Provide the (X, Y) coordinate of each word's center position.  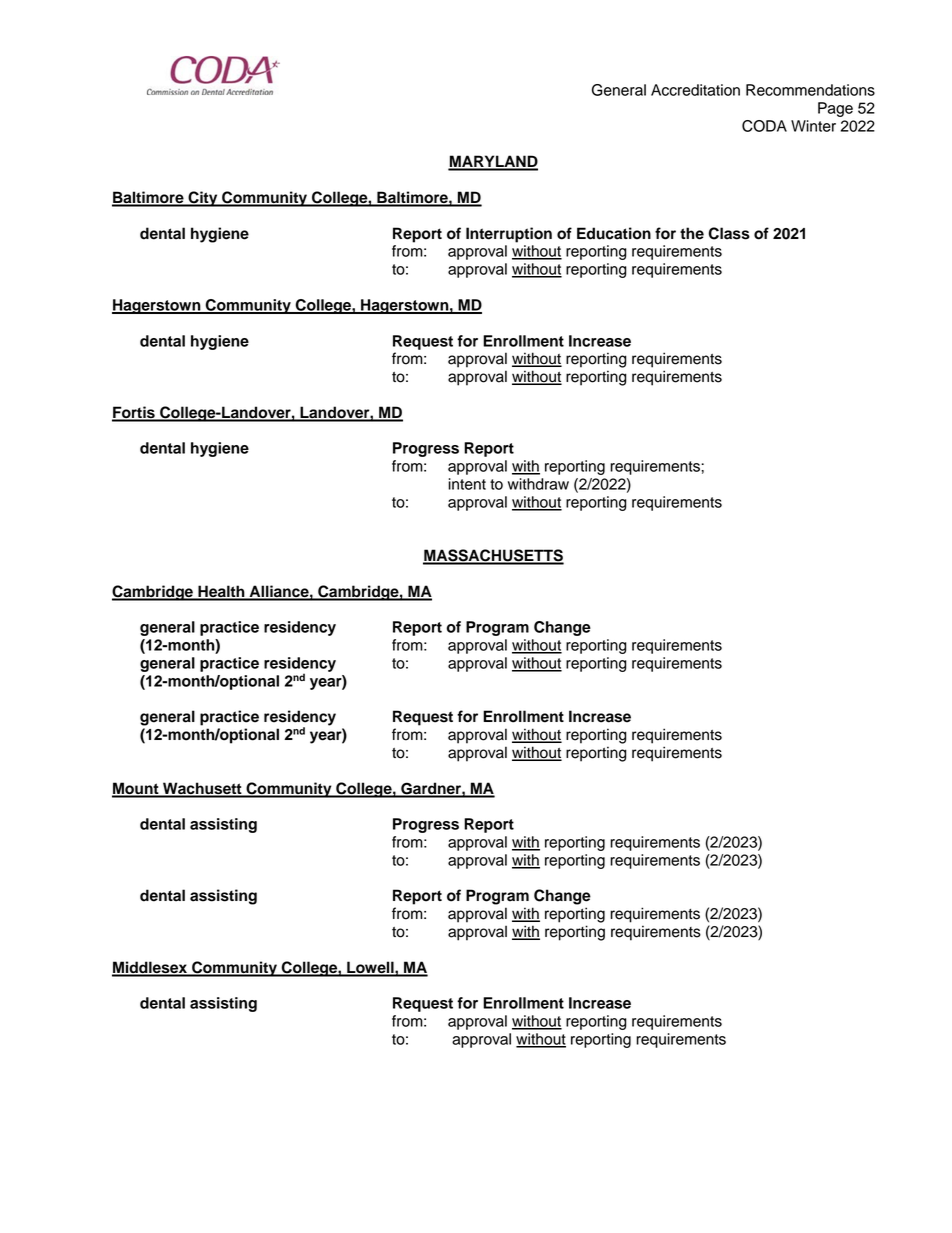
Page (835, 109)
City (203, 199)
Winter (813, 126)
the (692, 233)
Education (614, 233)
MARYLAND (493, 162)
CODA (764, 126)
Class (729, 233)
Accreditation (695, 90)
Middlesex (151, 968)
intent (467, 484)
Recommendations (810, 90)
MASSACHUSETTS (493, 556)
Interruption (509, 235)
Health (221, 592)
